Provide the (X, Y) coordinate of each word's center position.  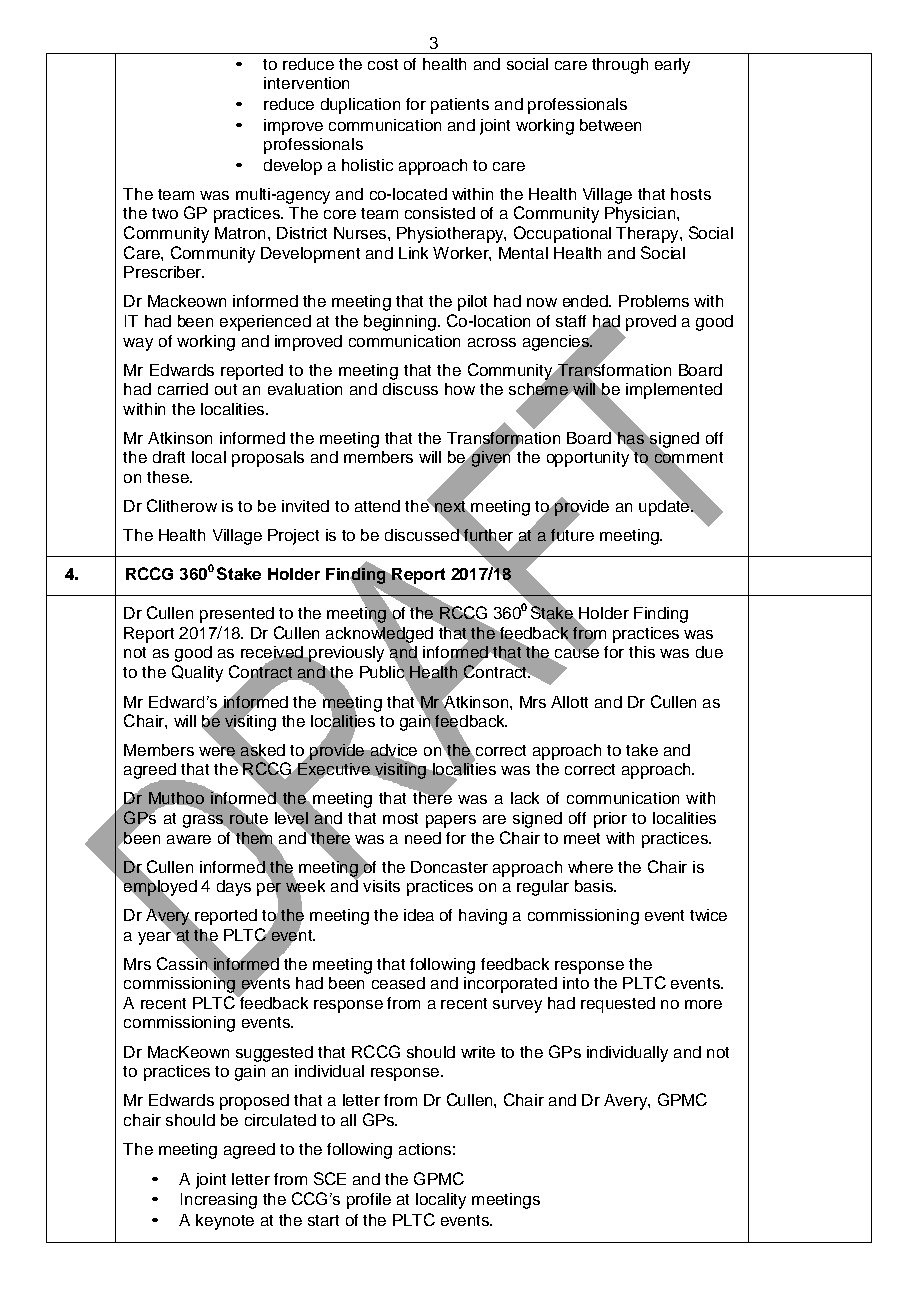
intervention (306, 83)
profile (369, 1201)
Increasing (219, 1201)
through (620, 66)
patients (460, 106)
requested (618, 1005)
